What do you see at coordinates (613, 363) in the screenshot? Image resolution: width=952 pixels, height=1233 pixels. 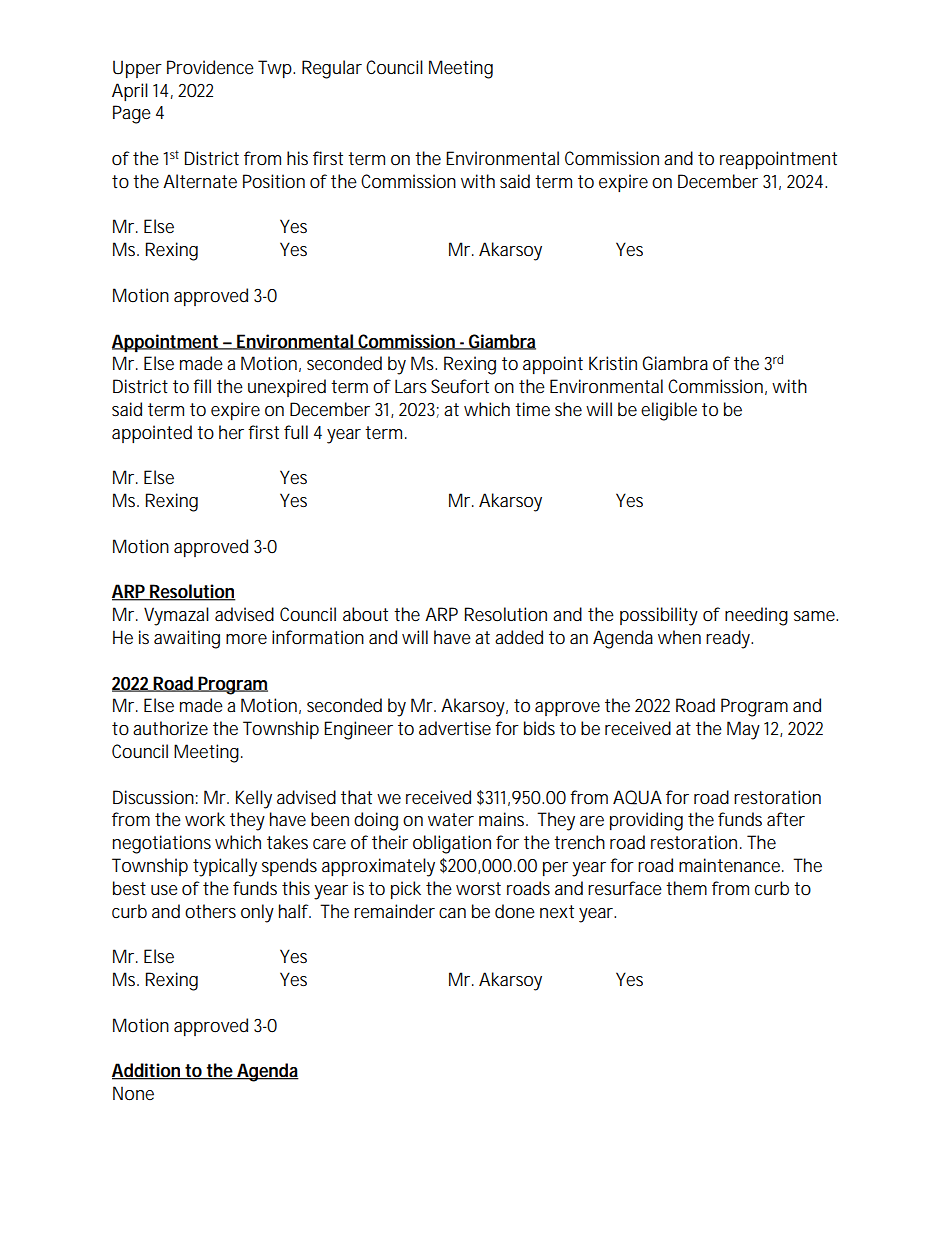 I see `Kristin` at bounding box center [613, 363].
